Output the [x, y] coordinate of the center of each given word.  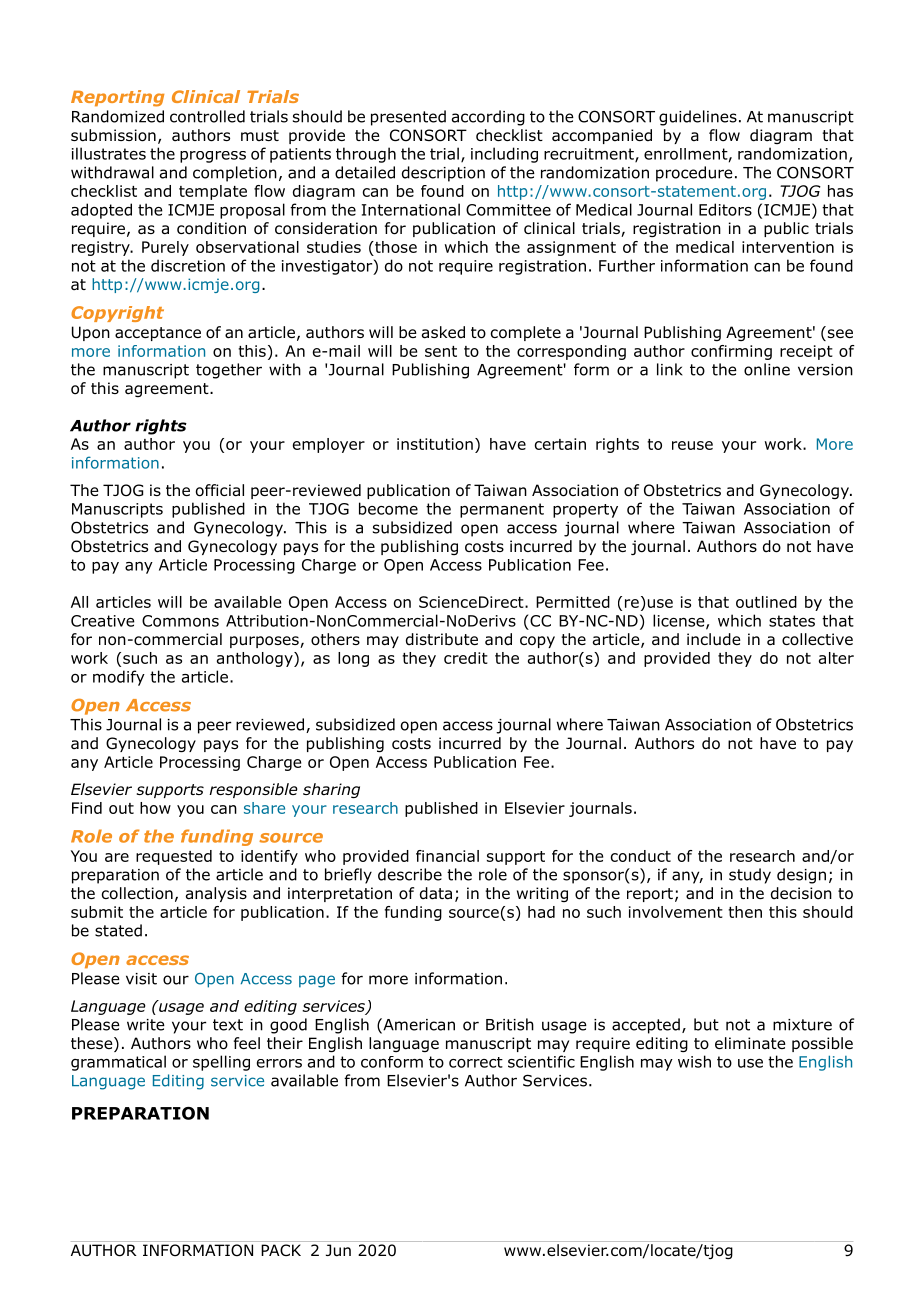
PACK [281, 1250]
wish [694, 1061]
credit [466, 658]
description [443, 174]
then [745, 912]
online [767, 369]
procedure [694, 174]
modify [119, 678]
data [436, 893]
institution [435, 444]
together [229, 371]
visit [141, 979]
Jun [338, 1250]
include [714, 639]
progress [213, 157]
